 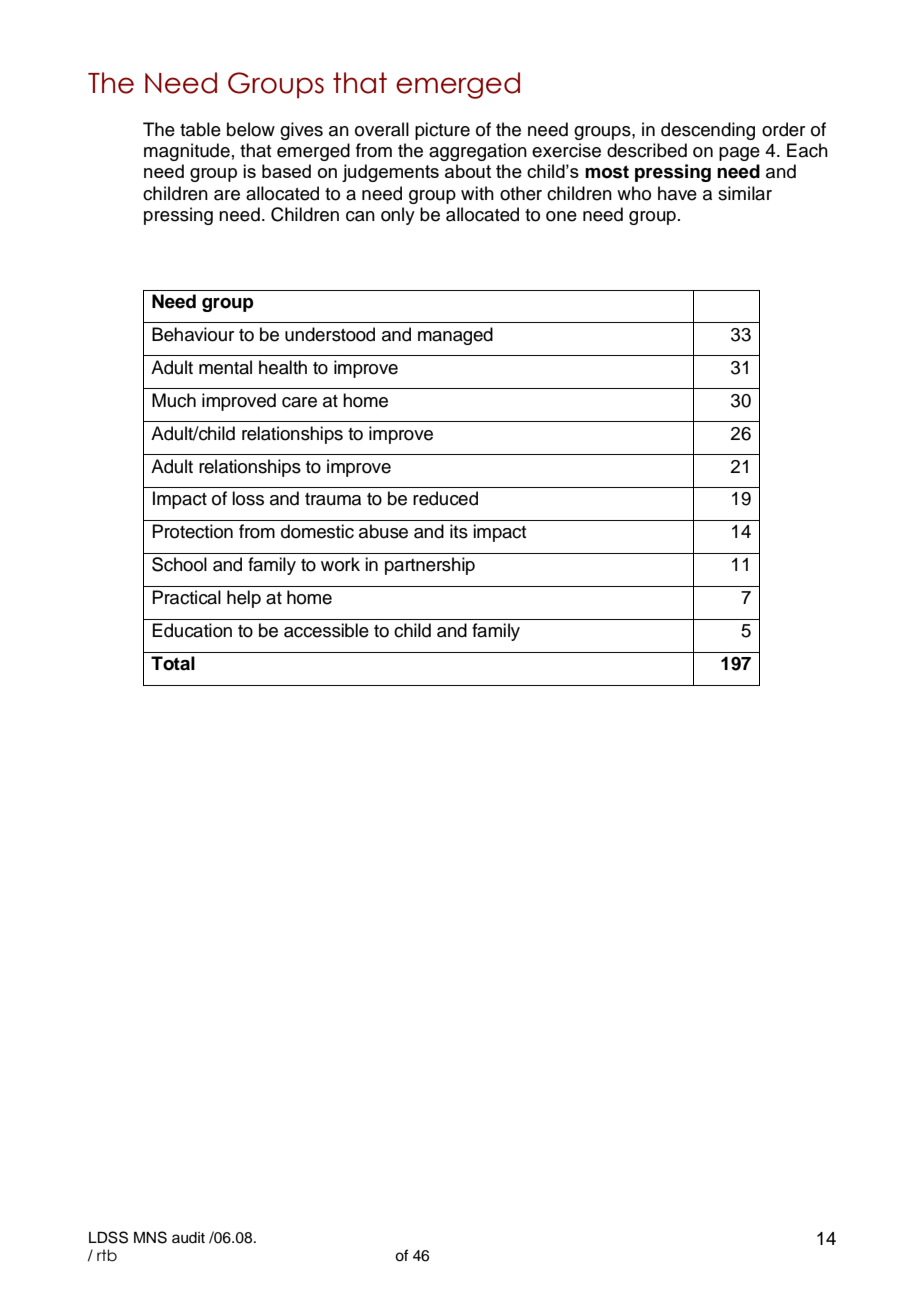 What do you see at coordinates (150, 1237) in the screenshot?
I see `MNS` at bounding box center [150, 1237].
